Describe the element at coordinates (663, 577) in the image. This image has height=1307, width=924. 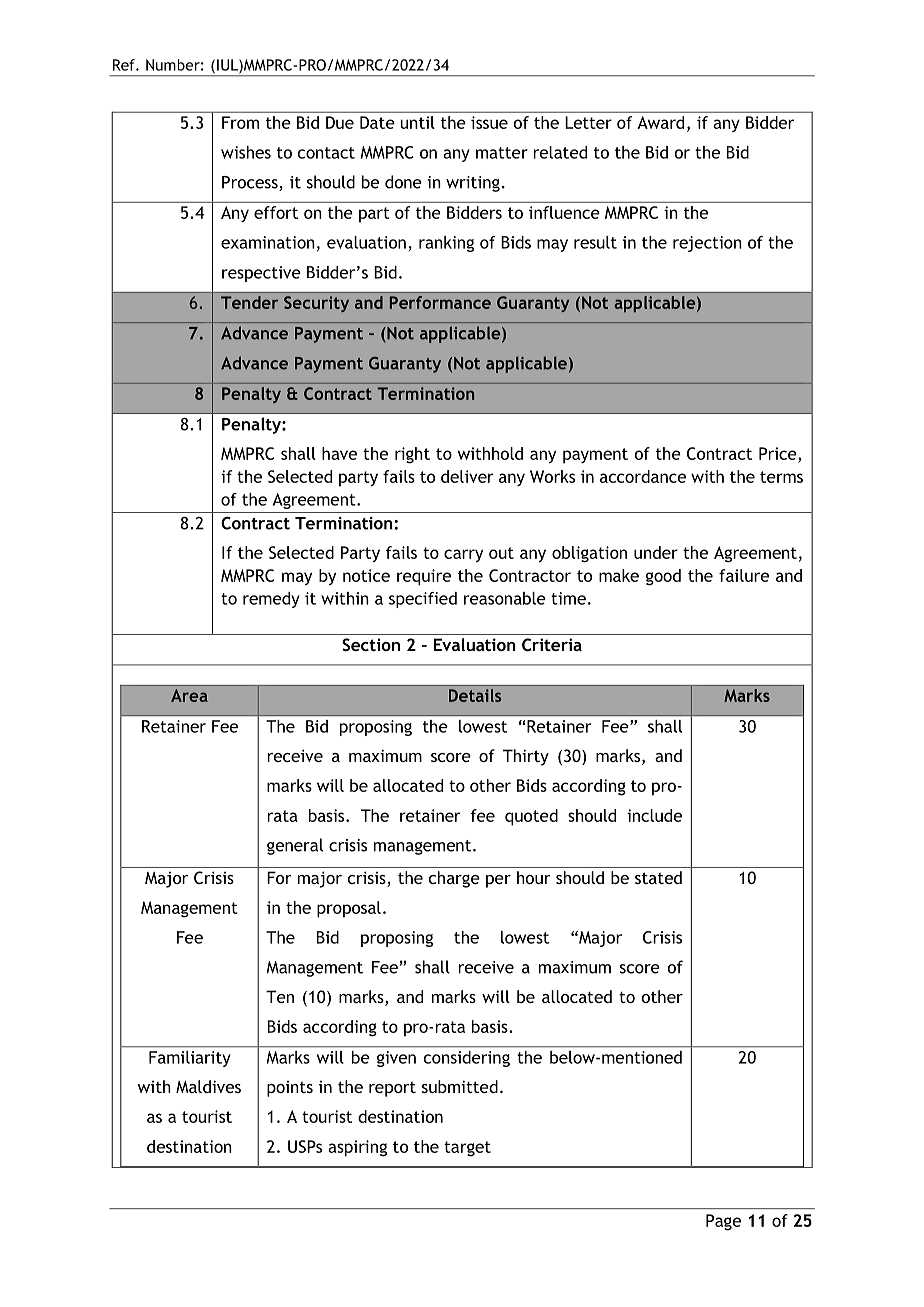
I see `good` at that location.
